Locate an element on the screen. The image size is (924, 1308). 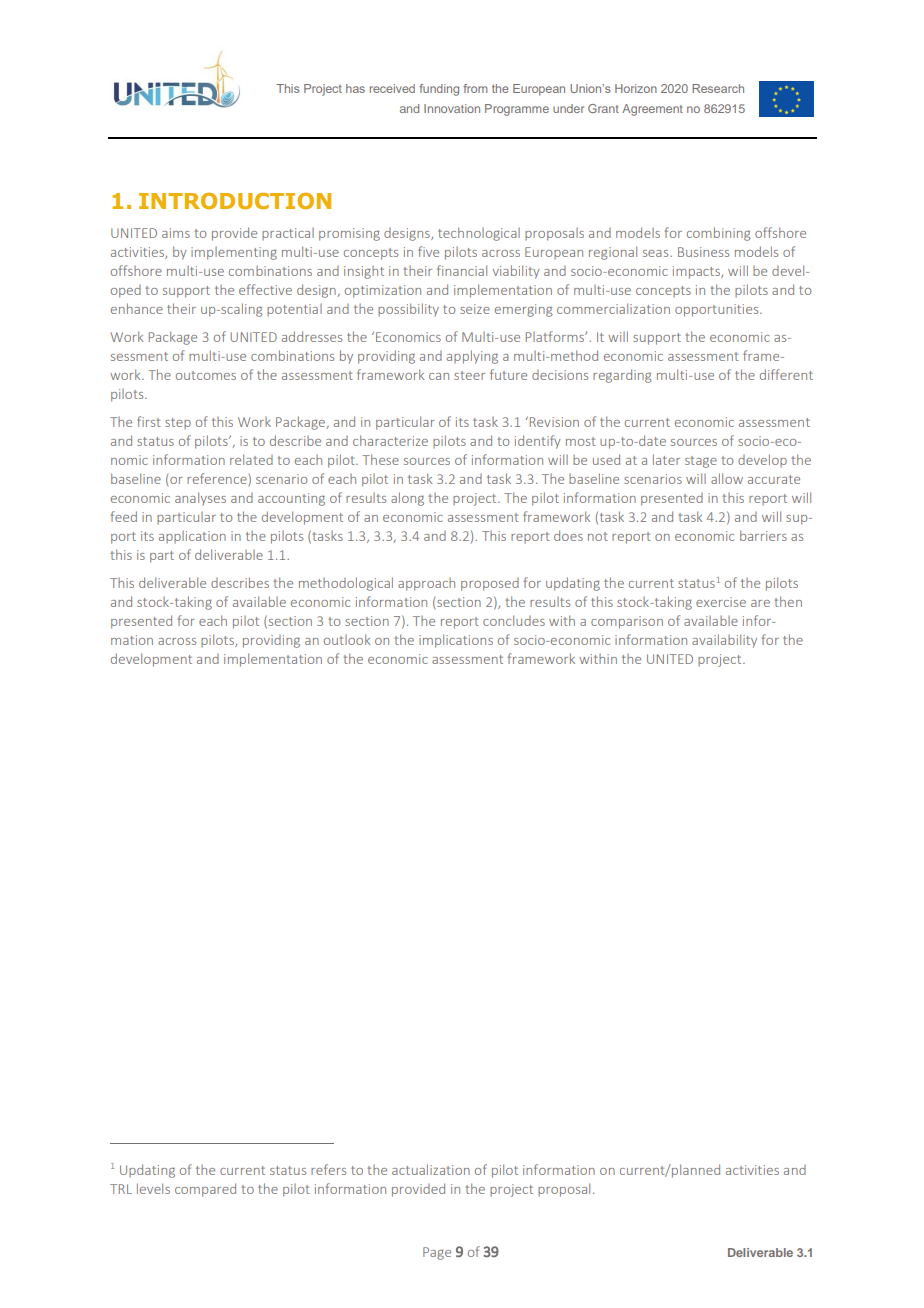
actualization is located at coordinates (431, 1169).
